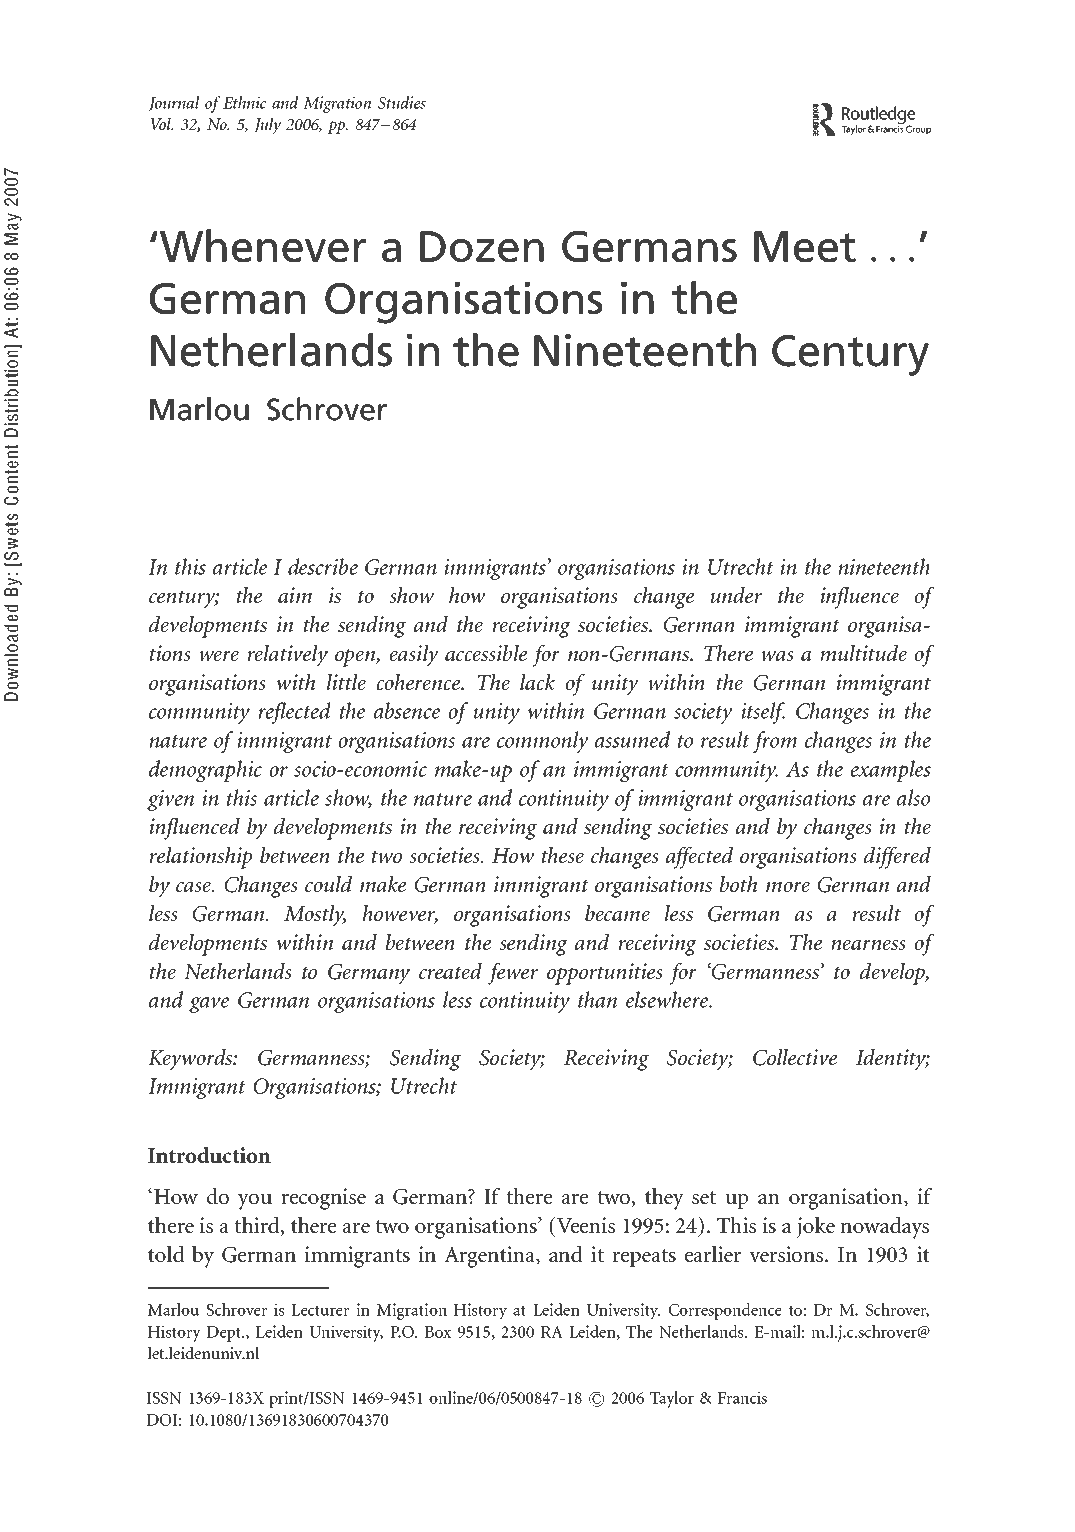  Describe the element at coordinates (805, 246) in the page. I see `Meet` at that location.
